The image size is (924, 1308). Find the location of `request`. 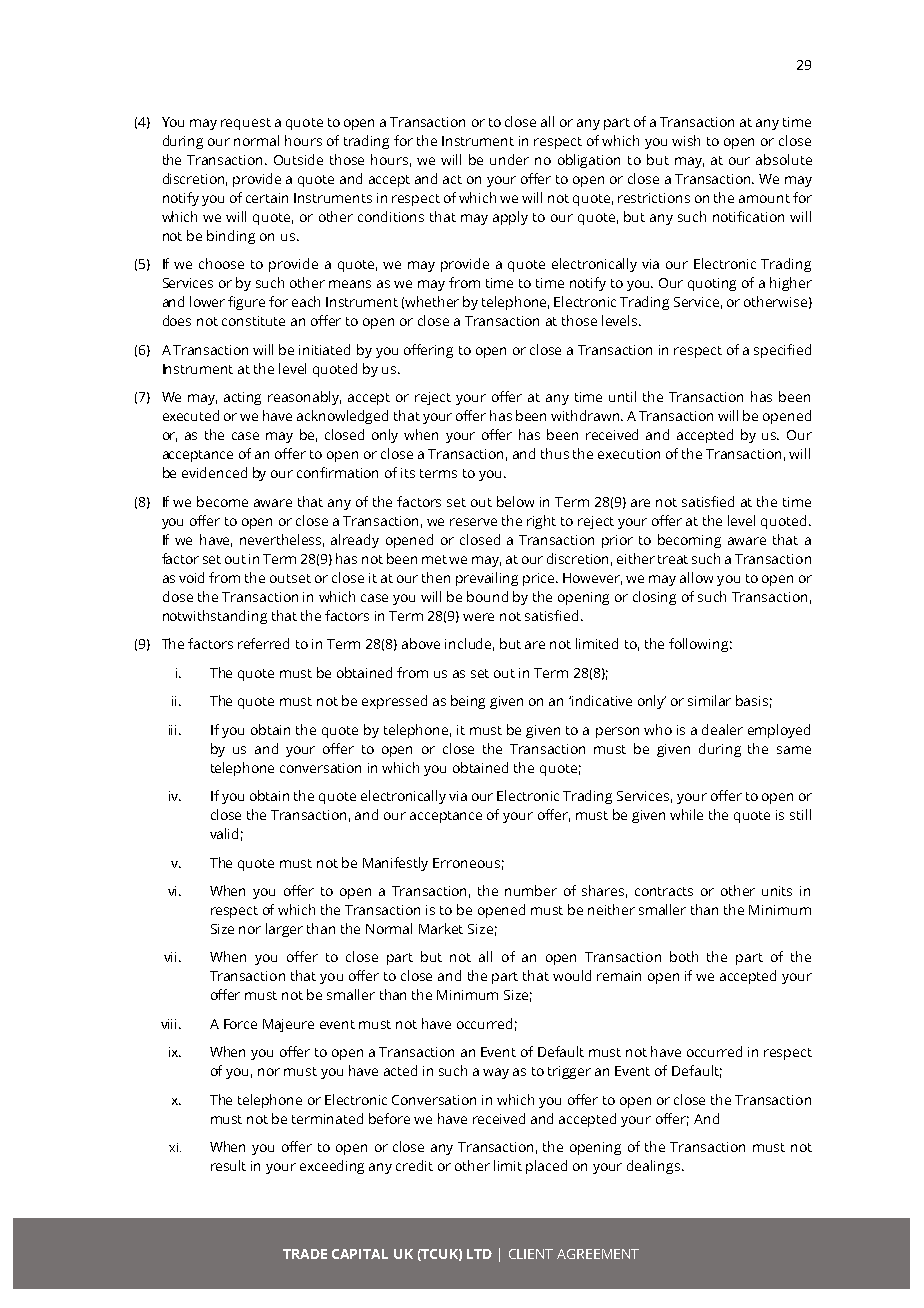

request is located at coordinates (246, 124).
